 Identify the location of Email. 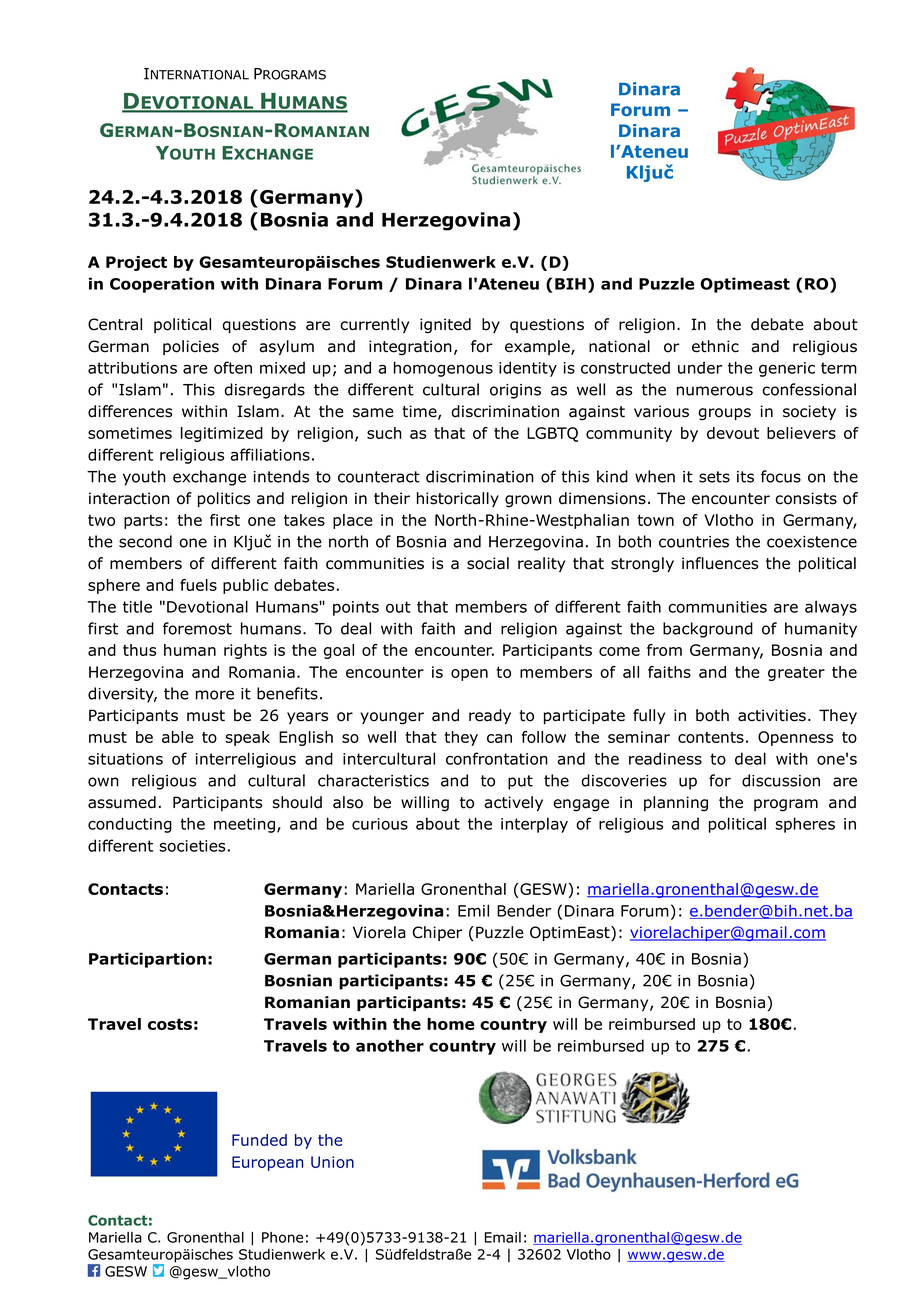
(503, 1237).
